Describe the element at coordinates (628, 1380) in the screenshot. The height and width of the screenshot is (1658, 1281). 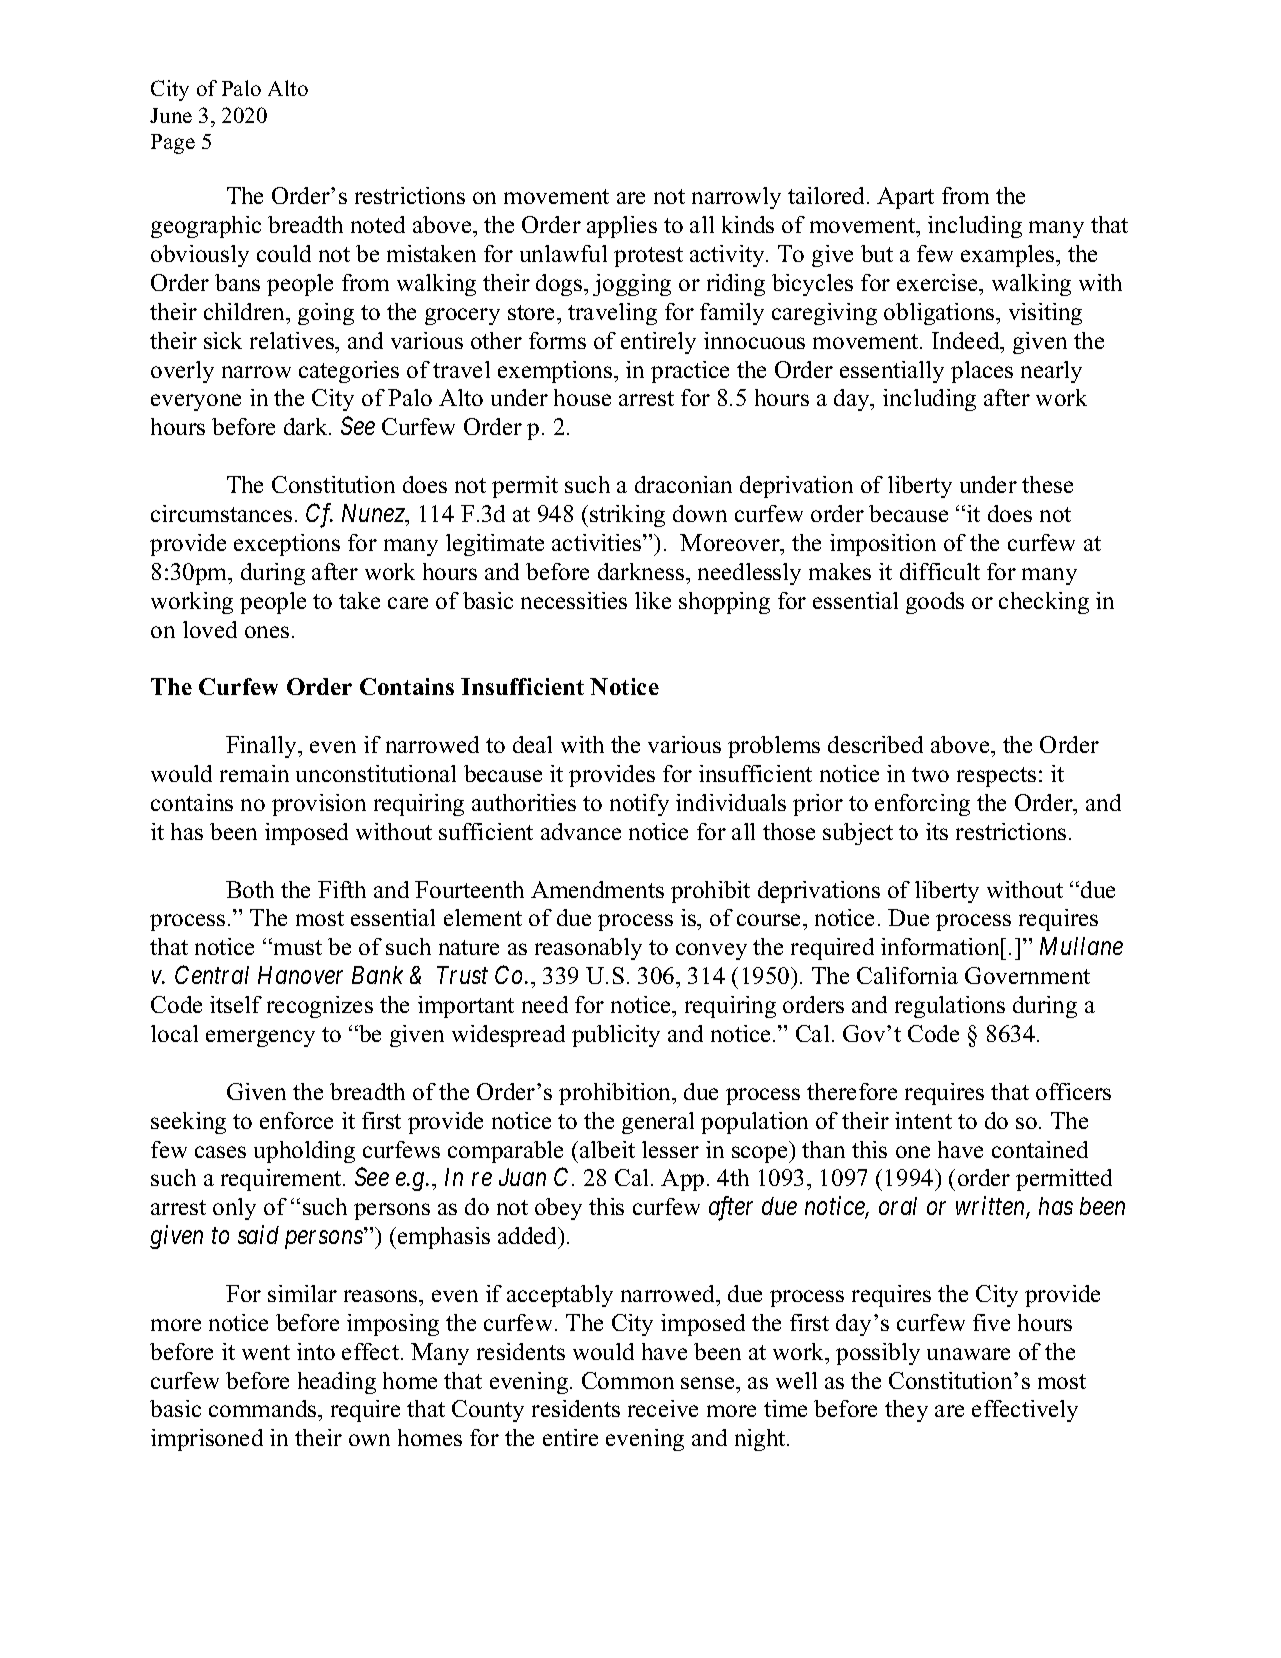
I see `Common` at that location.
